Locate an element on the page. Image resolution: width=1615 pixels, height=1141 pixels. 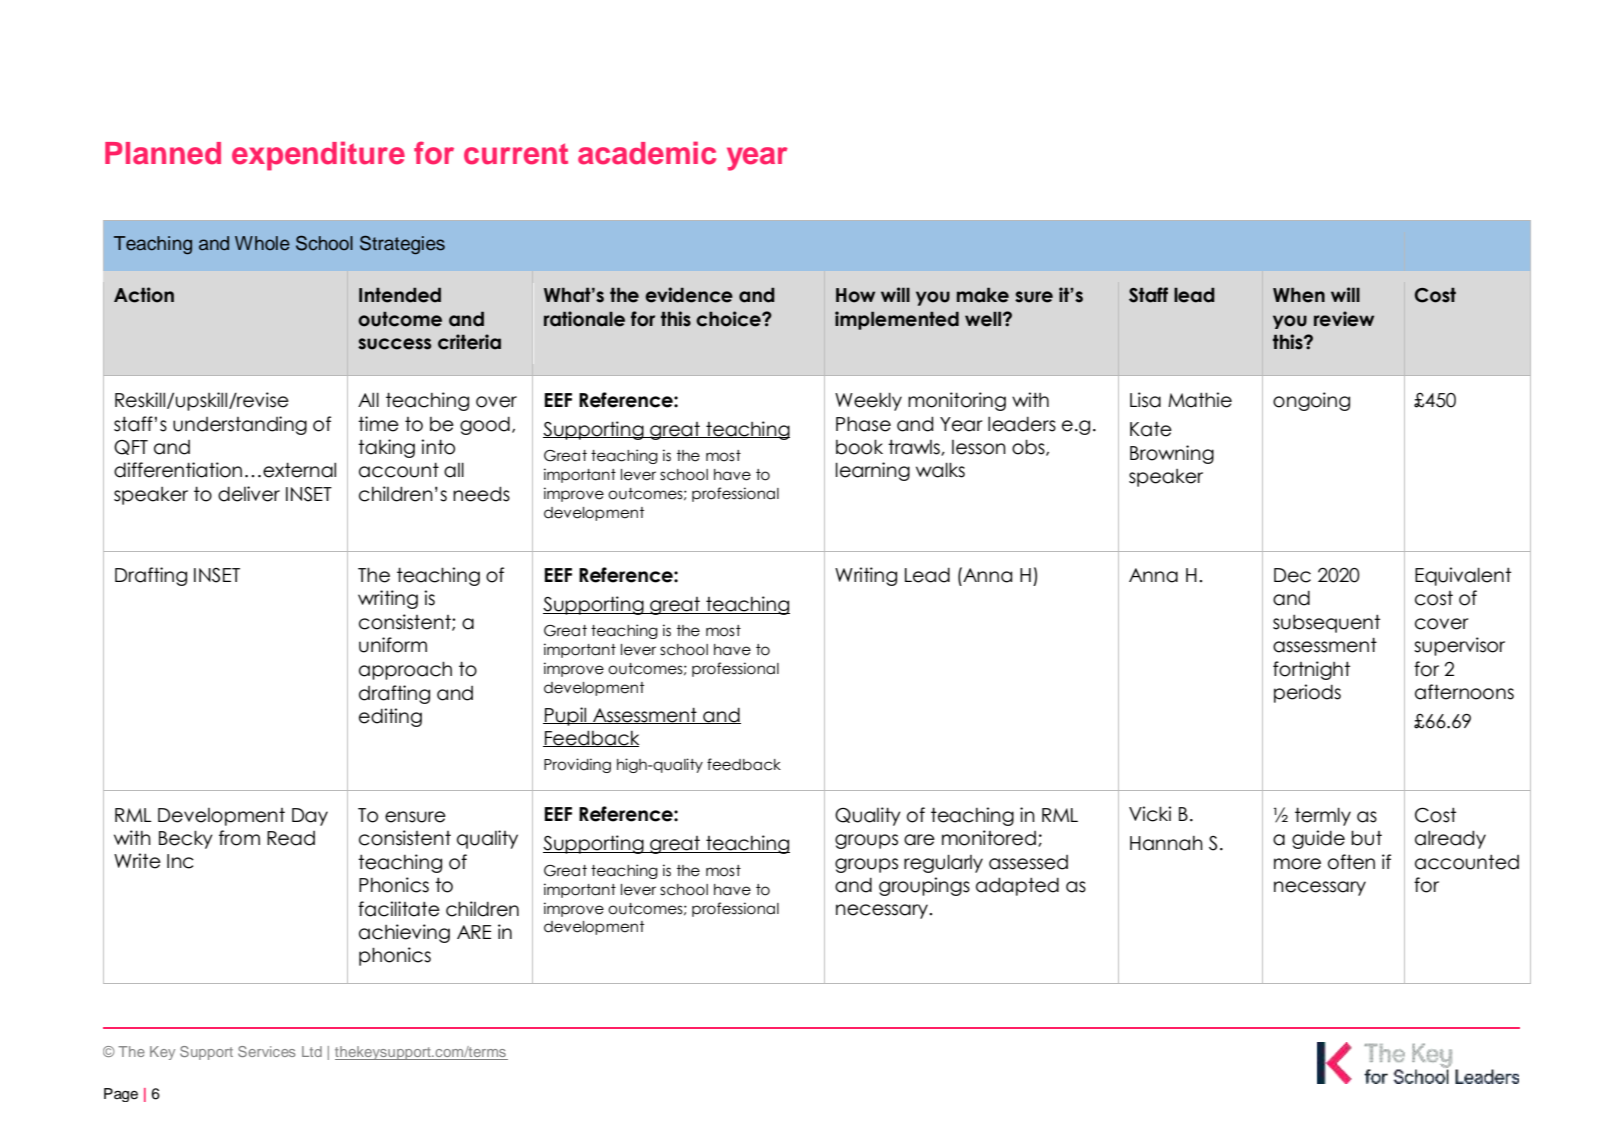
facilitate is located at coordinates (399, 909).
